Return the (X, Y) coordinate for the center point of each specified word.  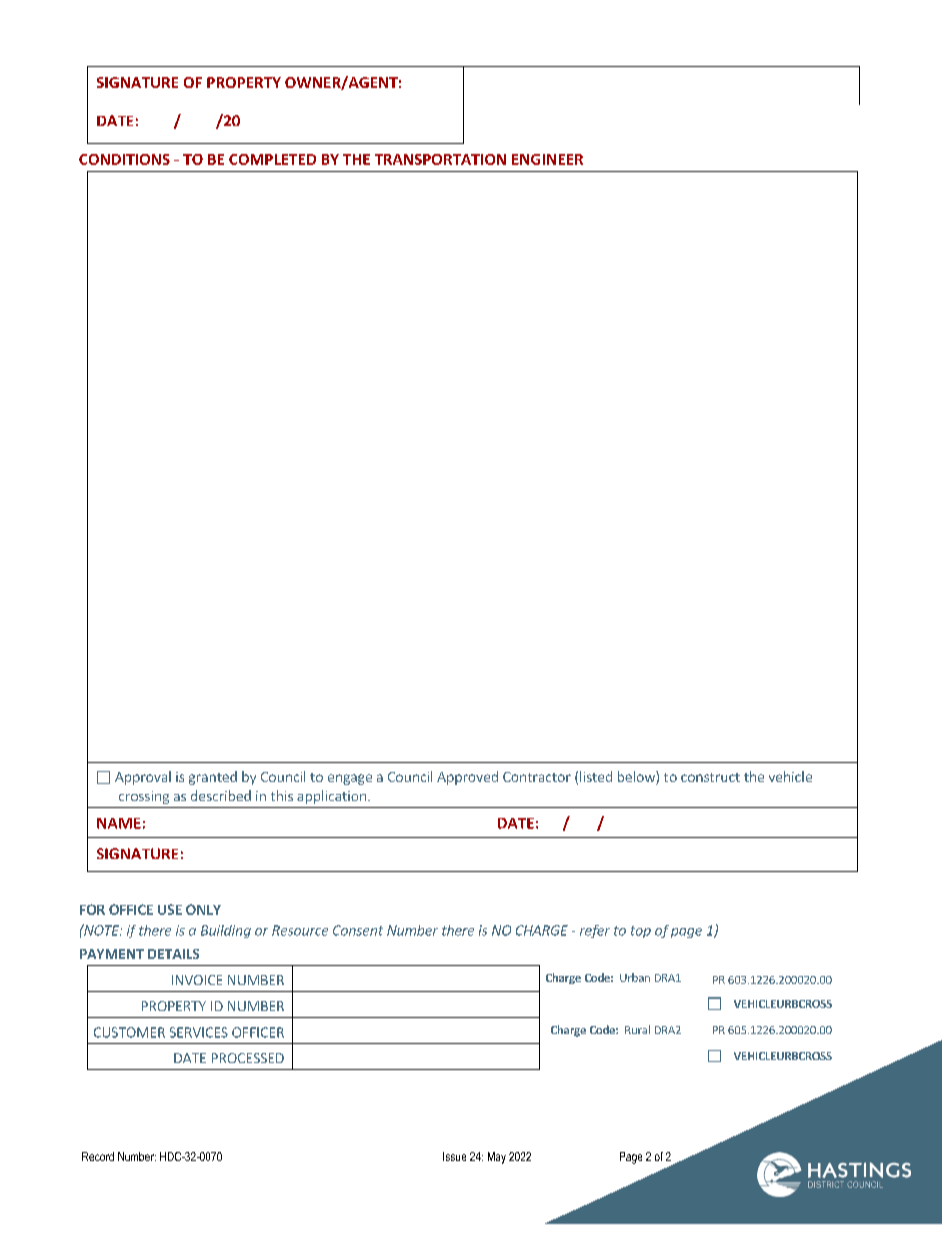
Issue (454, 1156)
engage (350, 779)
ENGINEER (547, 159)
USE (170, 909)
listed (596, 776)
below (637, 778)
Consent (358, 930)
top (641, 932)
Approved (467, 778)
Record (98, 1156)
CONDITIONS (124, 159)
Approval (143, 778)
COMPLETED (272, 159)
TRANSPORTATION (440, 159)
